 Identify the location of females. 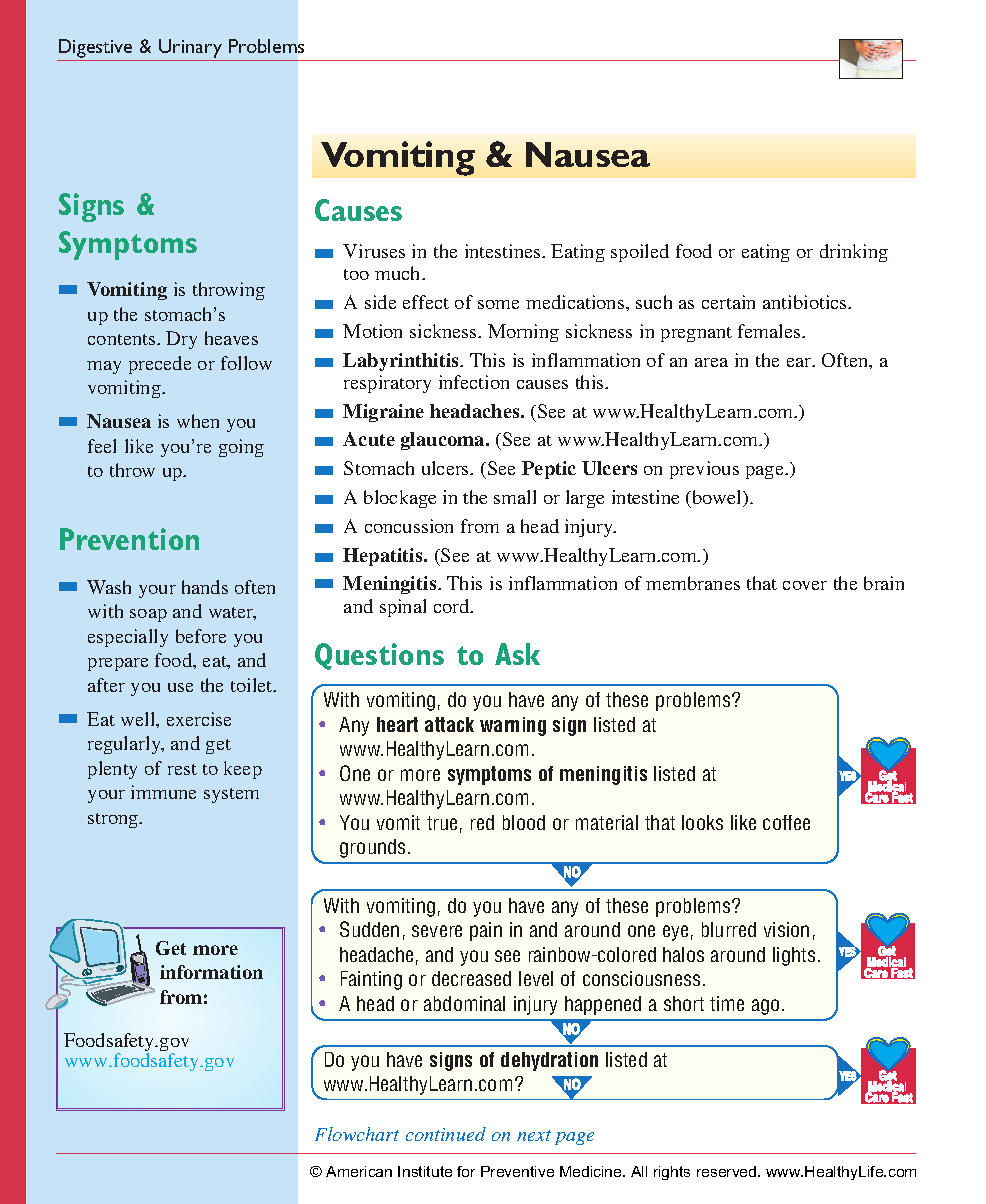
(770, 331).
